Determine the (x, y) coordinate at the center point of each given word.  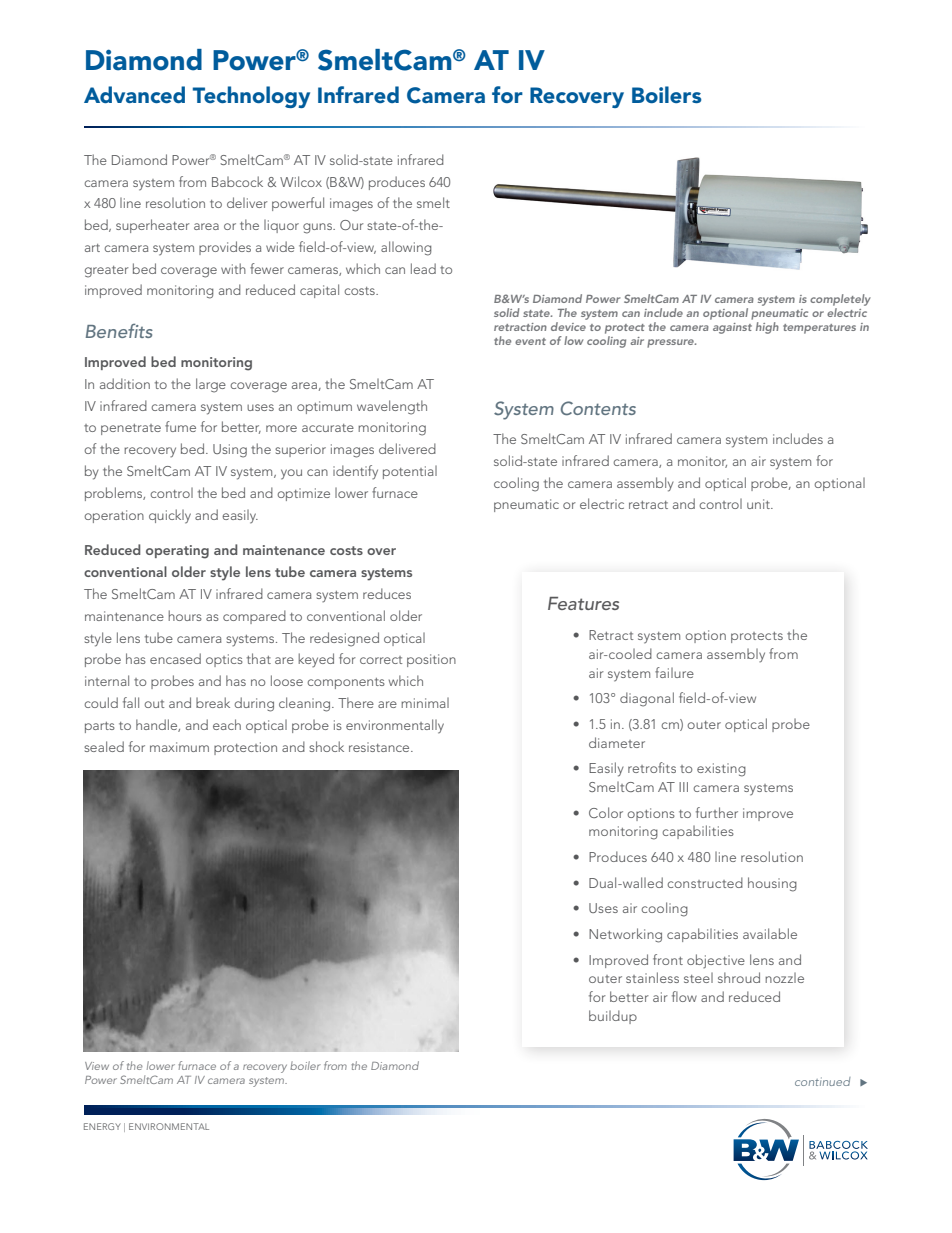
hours (185, 615)
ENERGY (102, 1126)
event (530, 341)
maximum (179, 747)
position (431, 660)
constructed (705, 882)
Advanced (134, 94)
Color (606, 812)
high (767, 328)
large (211, 385)
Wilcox (301, 181)
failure (674, 672)
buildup (613, 1017)
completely (840, 300)
